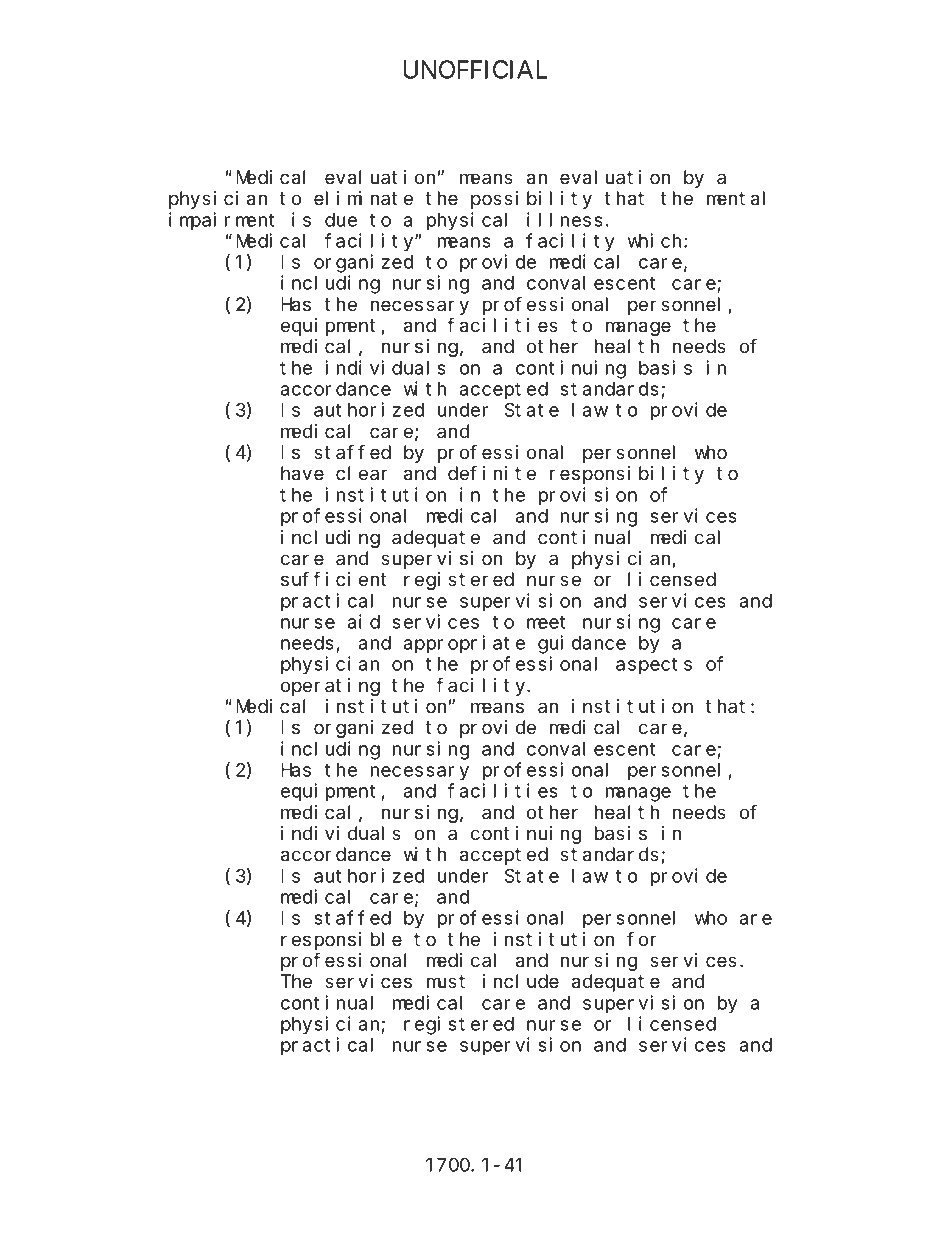 This screenshot has height=1233, width=952. Describe the element at coordinates (341, 220) in the screenshot. I see `due` at that location.
